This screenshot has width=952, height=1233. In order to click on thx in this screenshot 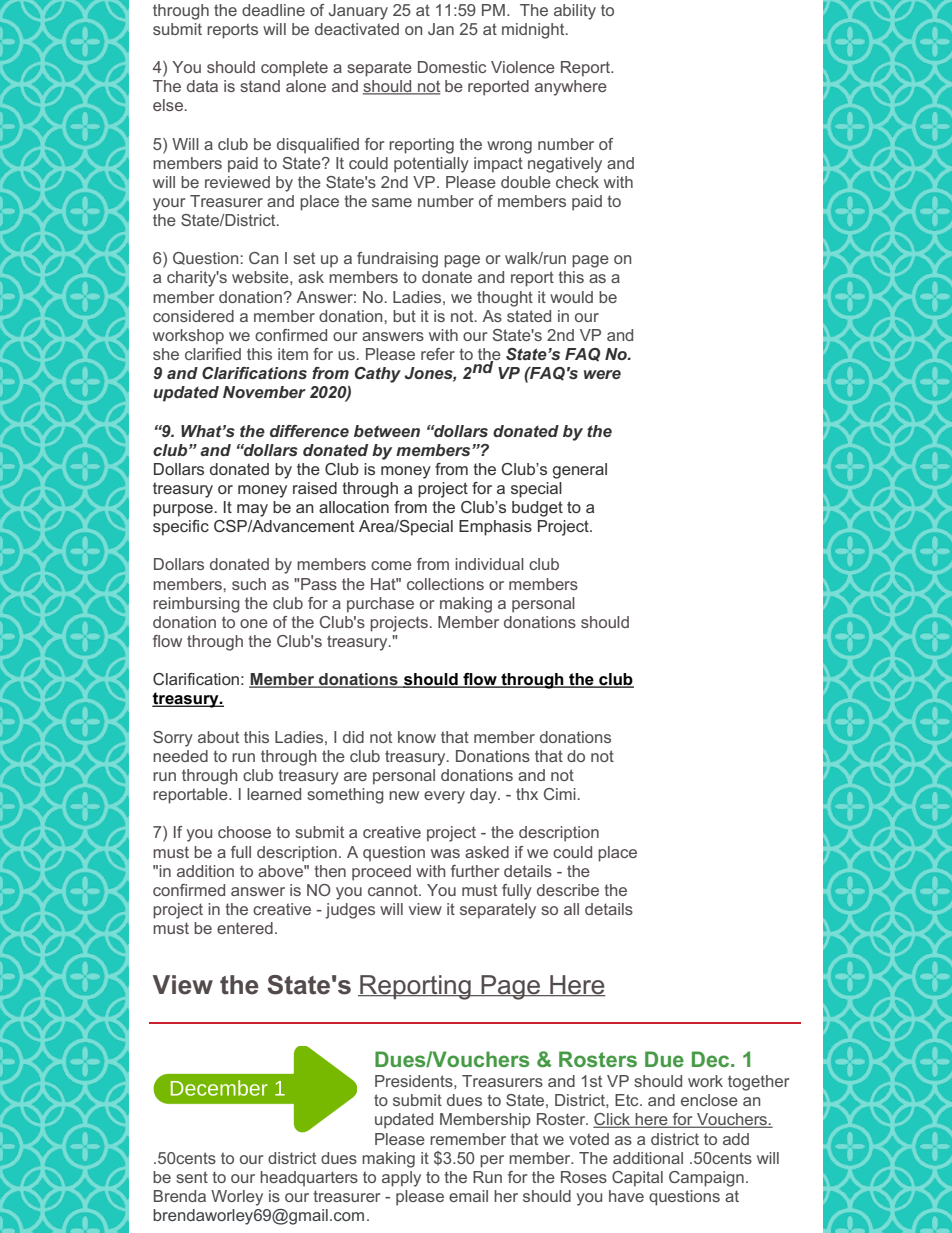, I will do `click(527, 794)`.
